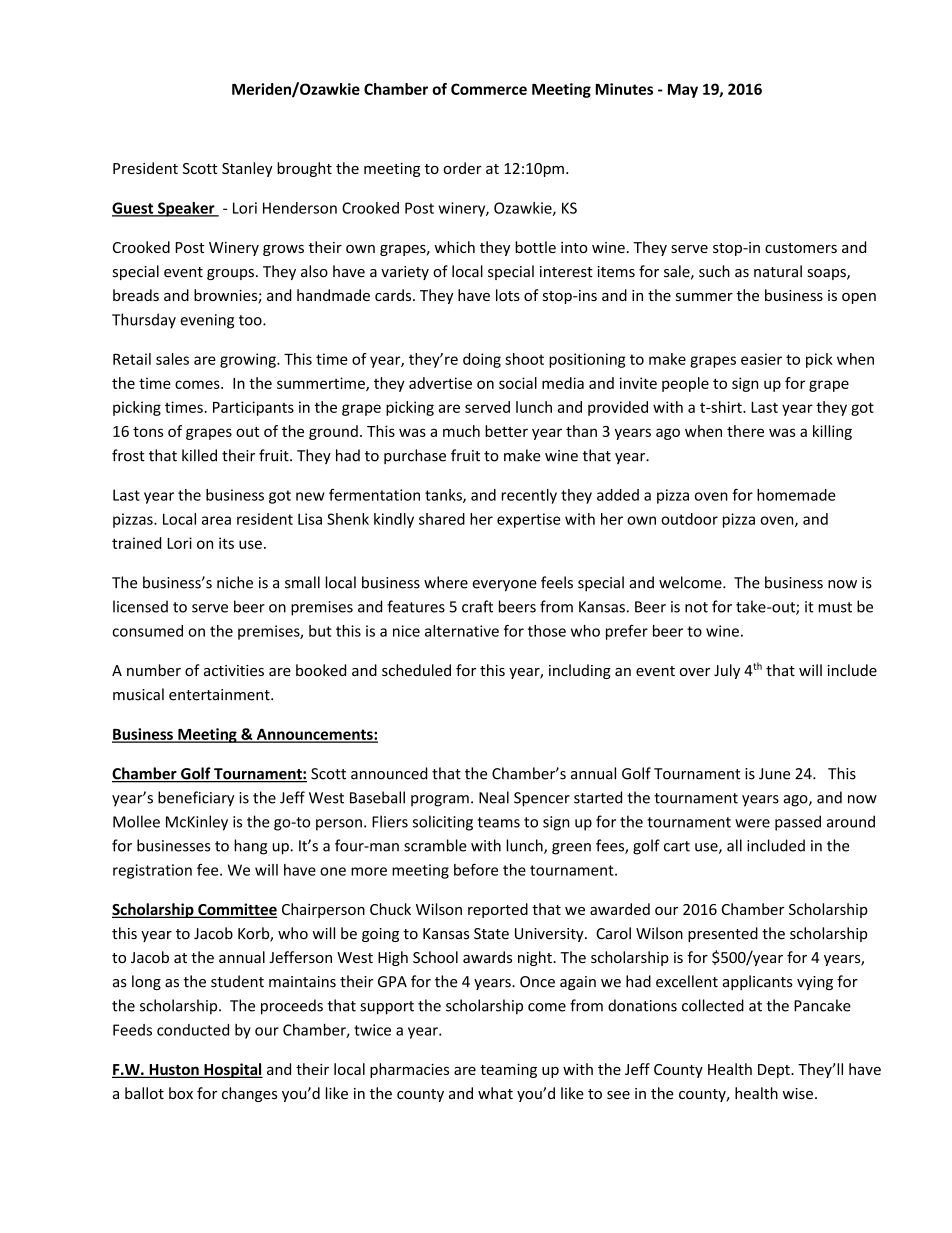 This image has height=1233, width=952. What do you see at coordinates (489, 89) in the image?
I see `Commerce` at bounding box center [489, 89].
